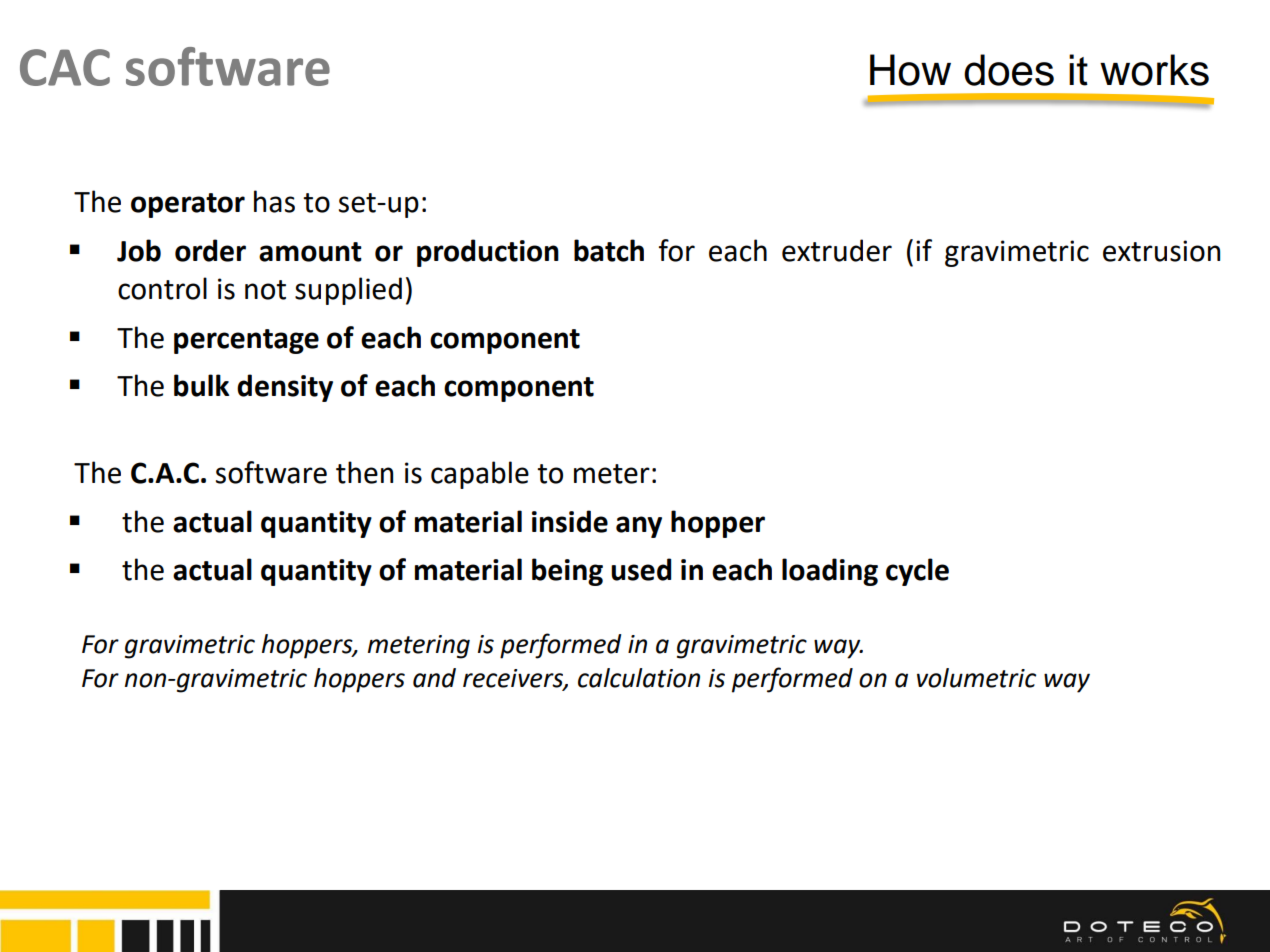  Describe the element at coordinates (639, 678) in the screenshot. I see `calculation` at that location.
